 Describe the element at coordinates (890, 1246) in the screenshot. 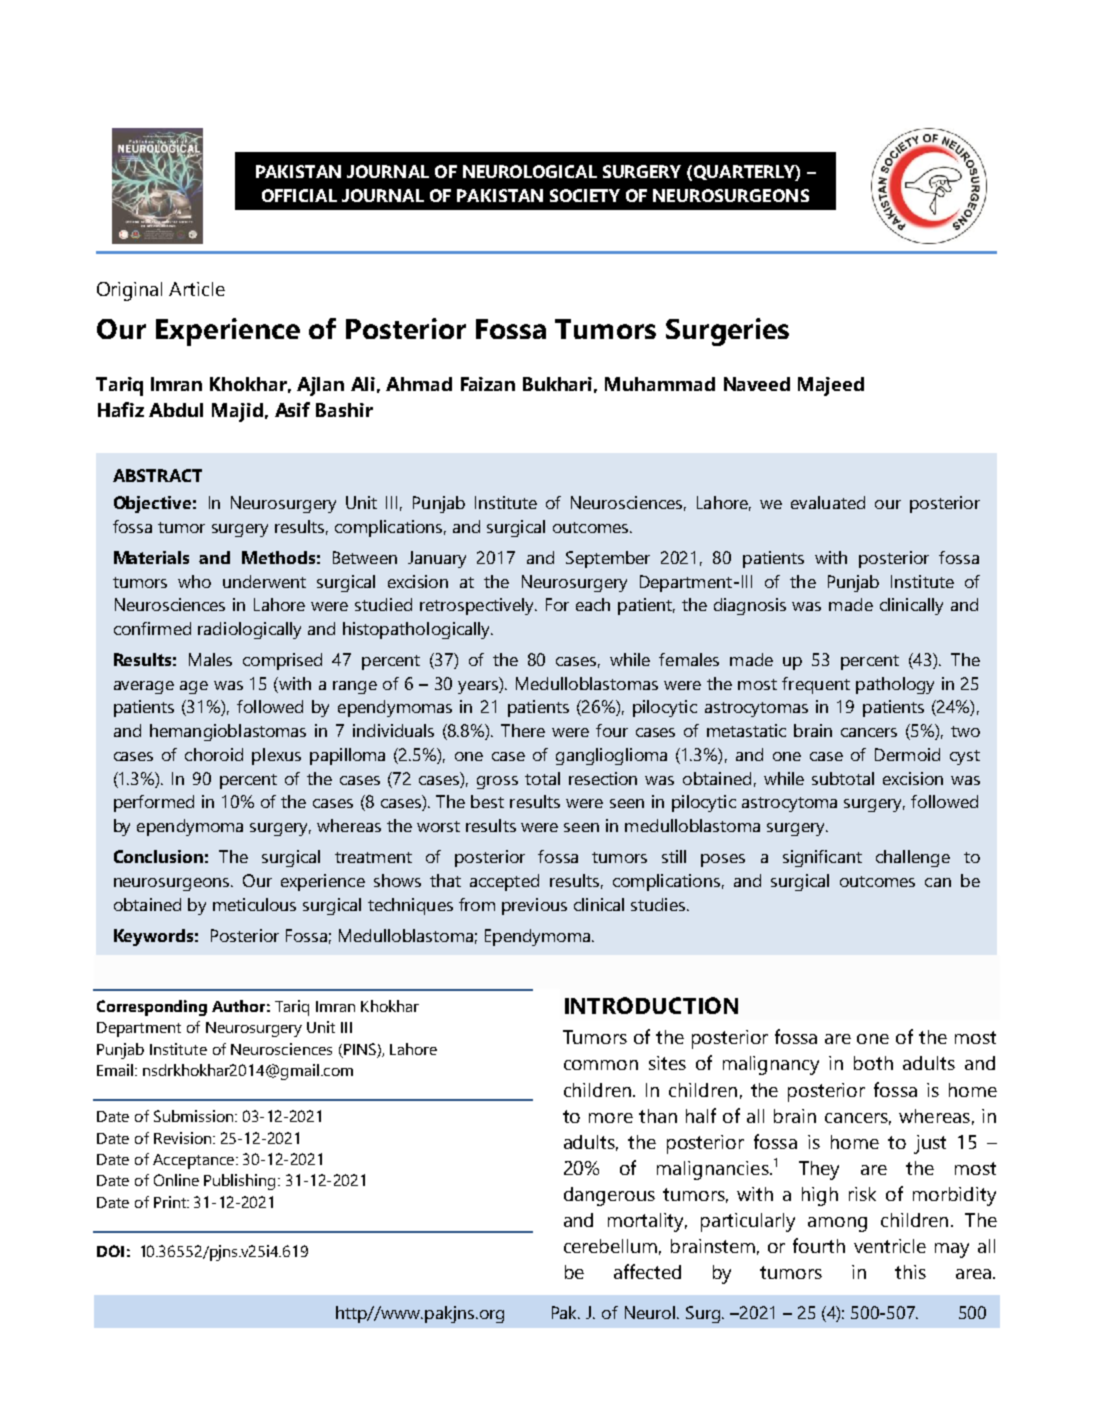

I see `ventricle` at that location.
